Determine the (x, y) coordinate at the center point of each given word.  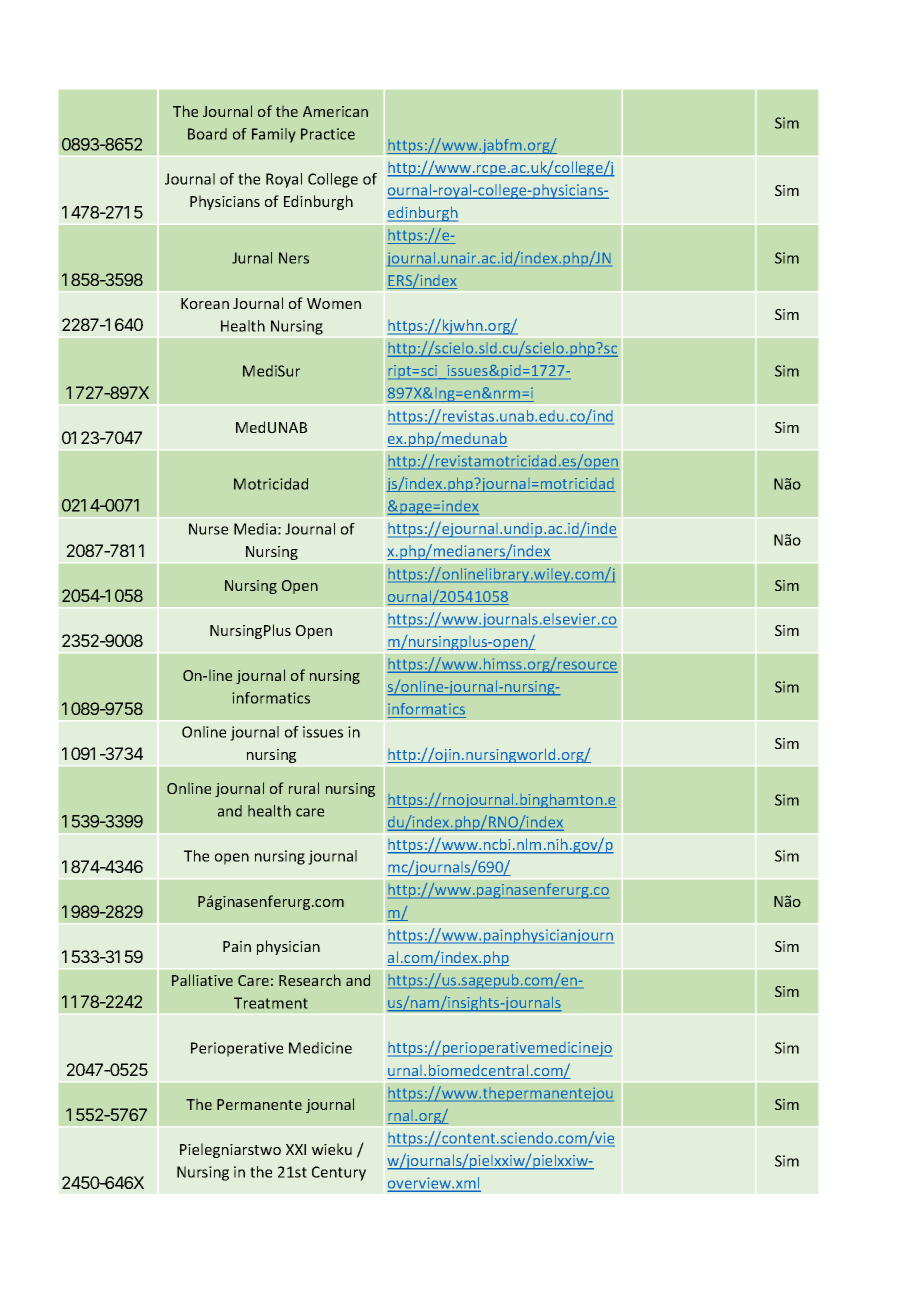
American (335, 111)
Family (274, 135)
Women (334, 303)
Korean (205, 303)
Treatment (271, 1003)
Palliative (202, 980)
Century (339, 1173)
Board (207, 134)
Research (310, 980)
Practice (328, 134)
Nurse (208, 529)
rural (304, 788)
